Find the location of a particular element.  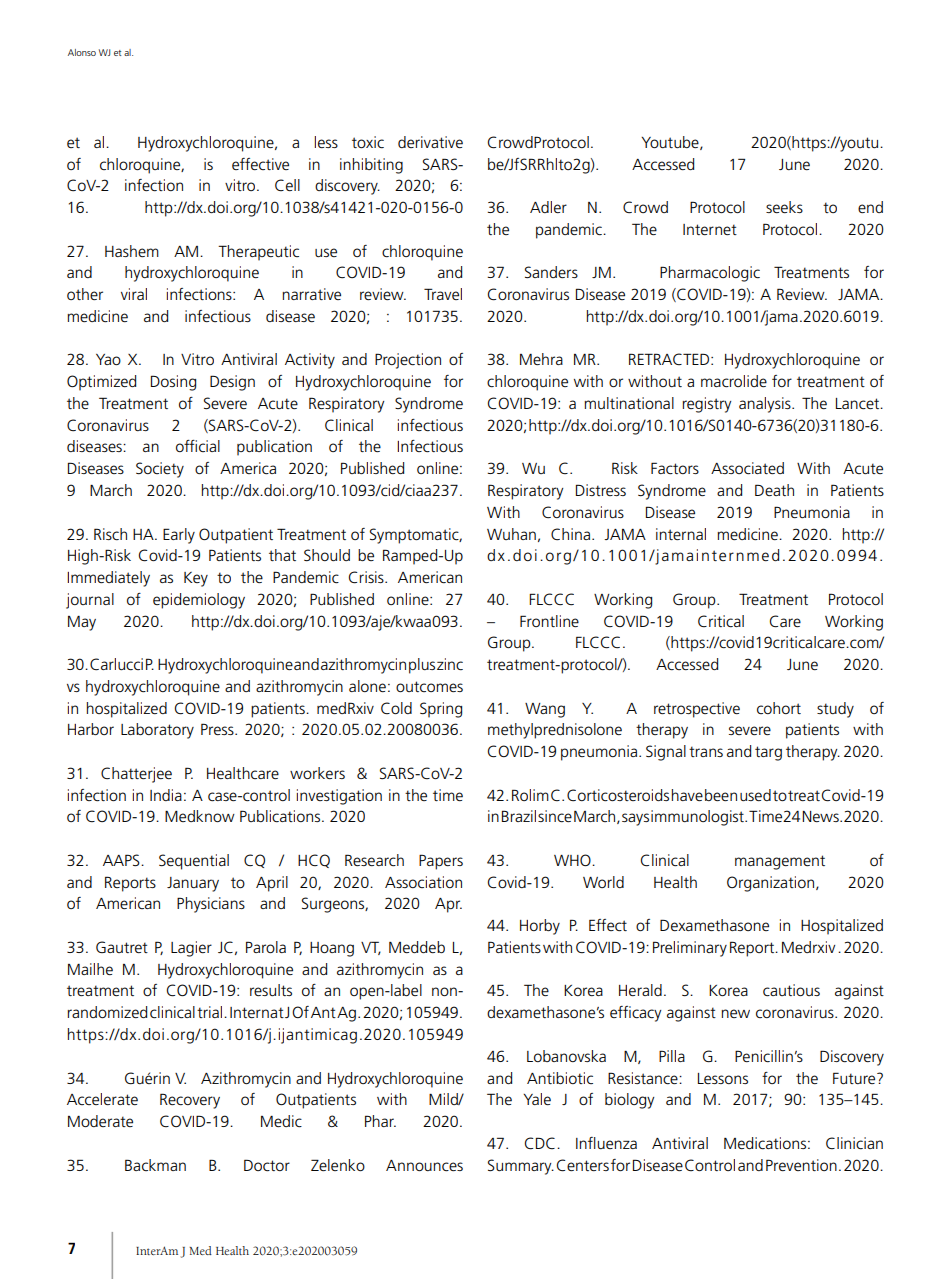

derivative is located at coordinates (430, 142).
